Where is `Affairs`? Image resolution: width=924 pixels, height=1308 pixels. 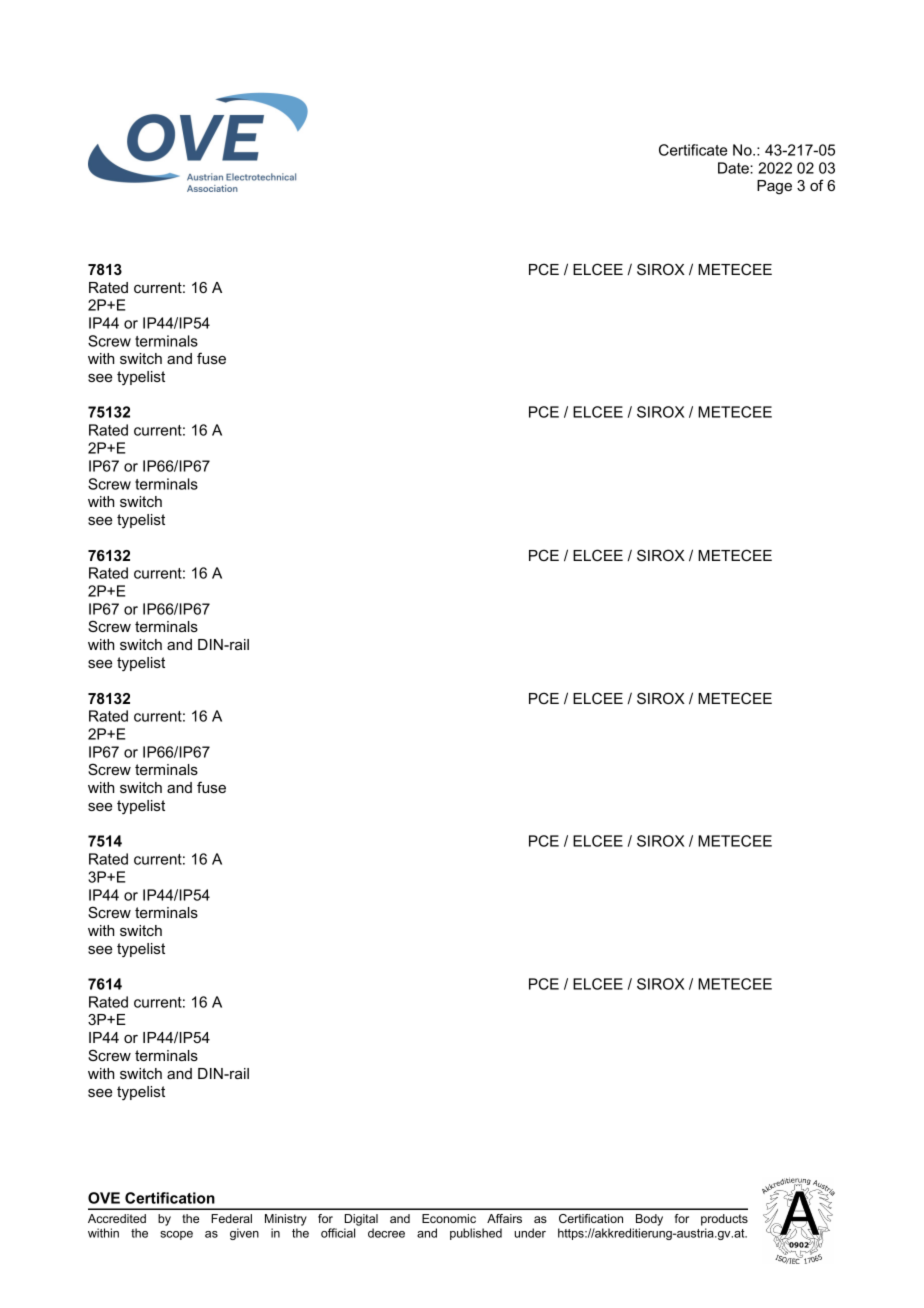
Affairs is located at coordinates (504, 1218).
